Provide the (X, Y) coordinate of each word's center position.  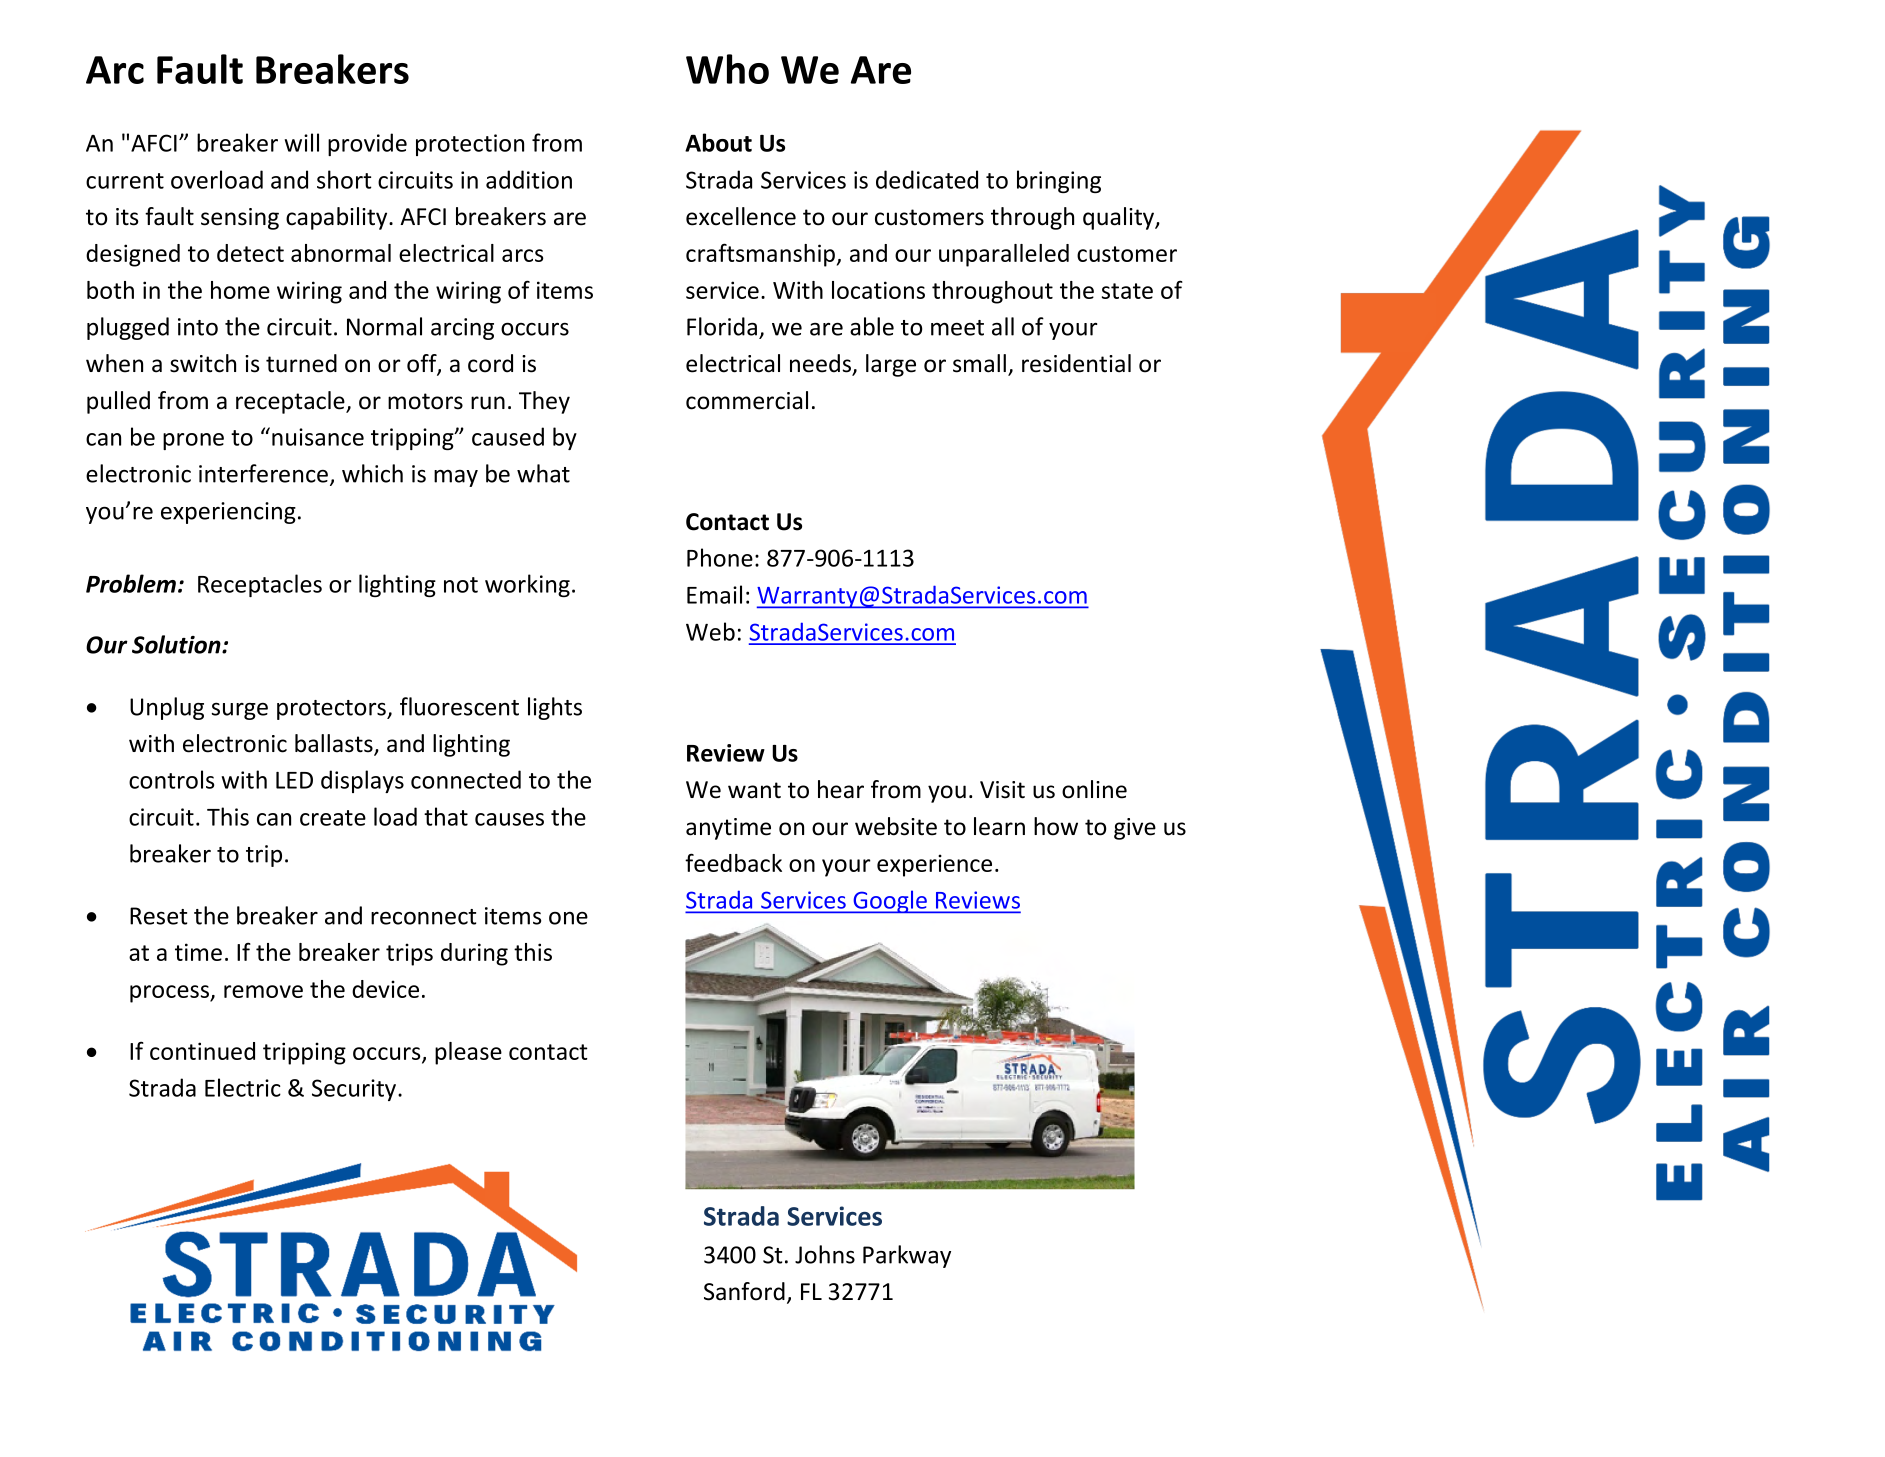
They (544, 402)
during (474, 954)
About (718, 142)
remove (263, 991)
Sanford (744, 1291)
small (979, 363)
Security (355, 1090)
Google (890, 901)
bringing (1059, 181)
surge (239, 711)
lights (555, 708)
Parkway (907, 1256)
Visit (1002, 790)
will (301, 142)
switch (203, 363)
